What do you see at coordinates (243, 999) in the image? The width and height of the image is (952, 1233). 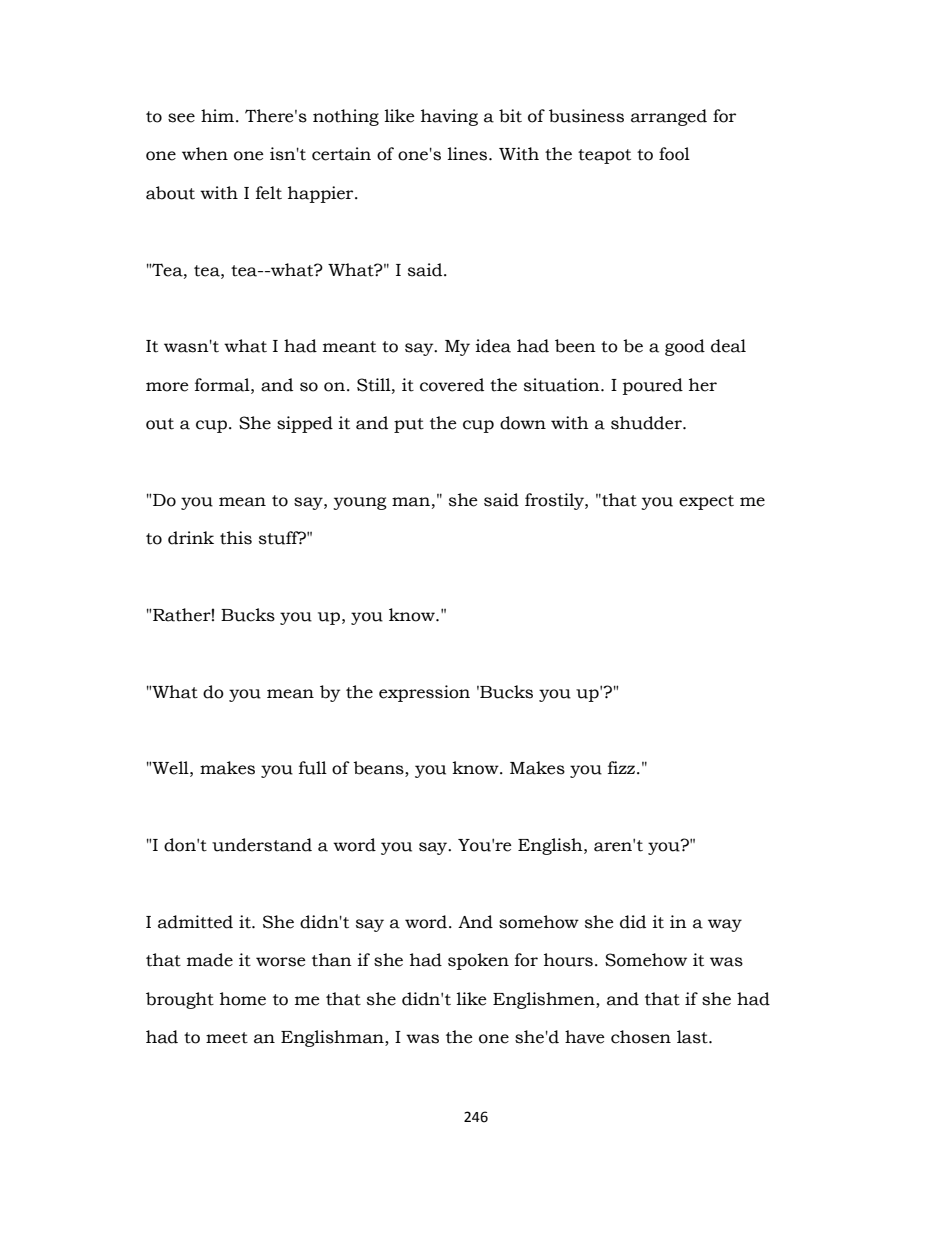 I see `home` at bounding box center [243, 999].
